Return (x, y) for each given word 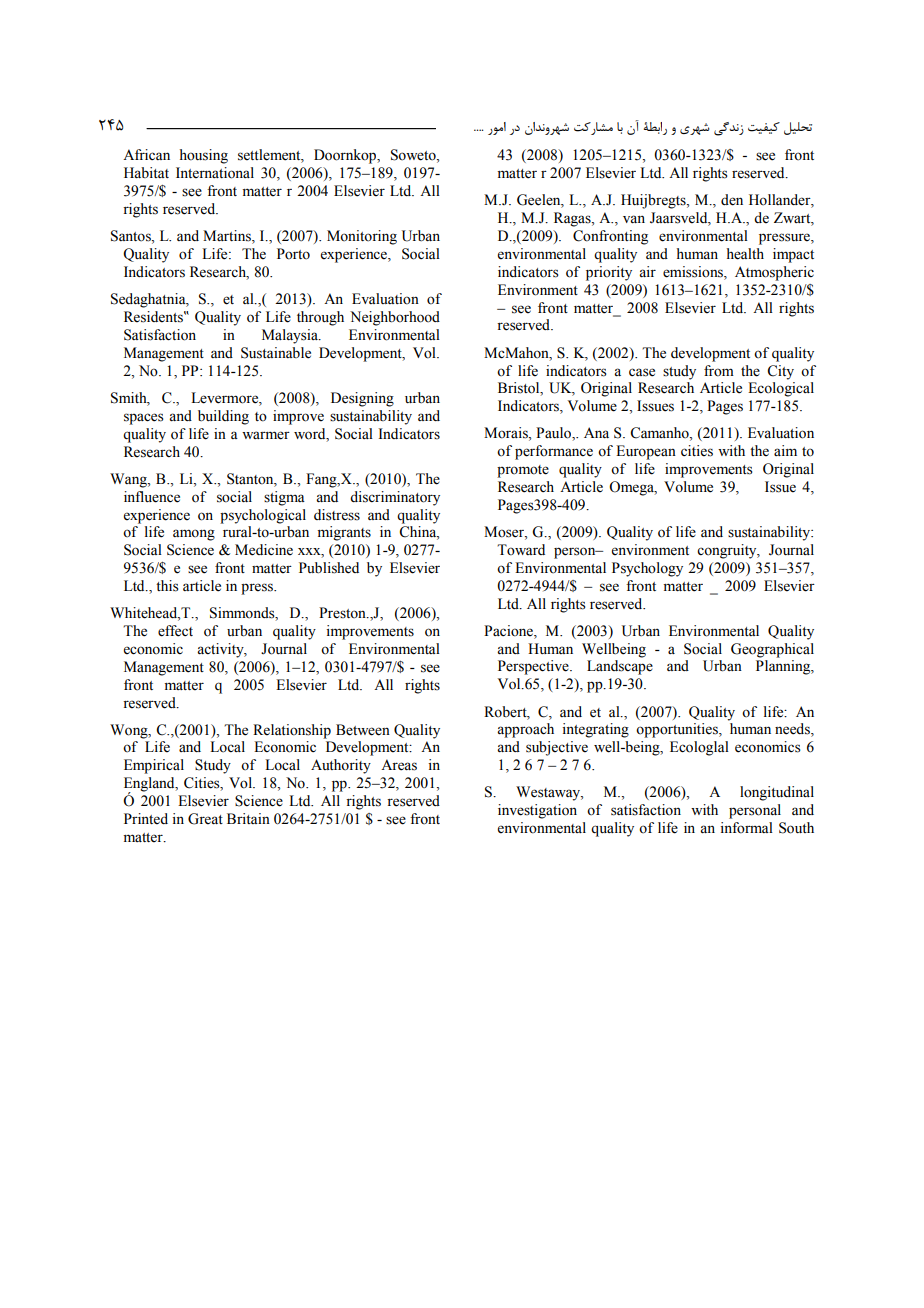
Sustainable (276, 353)
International (215, 173)
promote (523, 471)
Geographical (772, 650)
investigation (537, 811)
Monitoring (362, 237)
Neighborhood (395, 318)
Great (205, 819)
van (634, 219)
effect (175, 631)
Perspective (534, 667)
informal (746, 828)
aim (785, 450)
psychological (263, 516)
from (719, 371)
